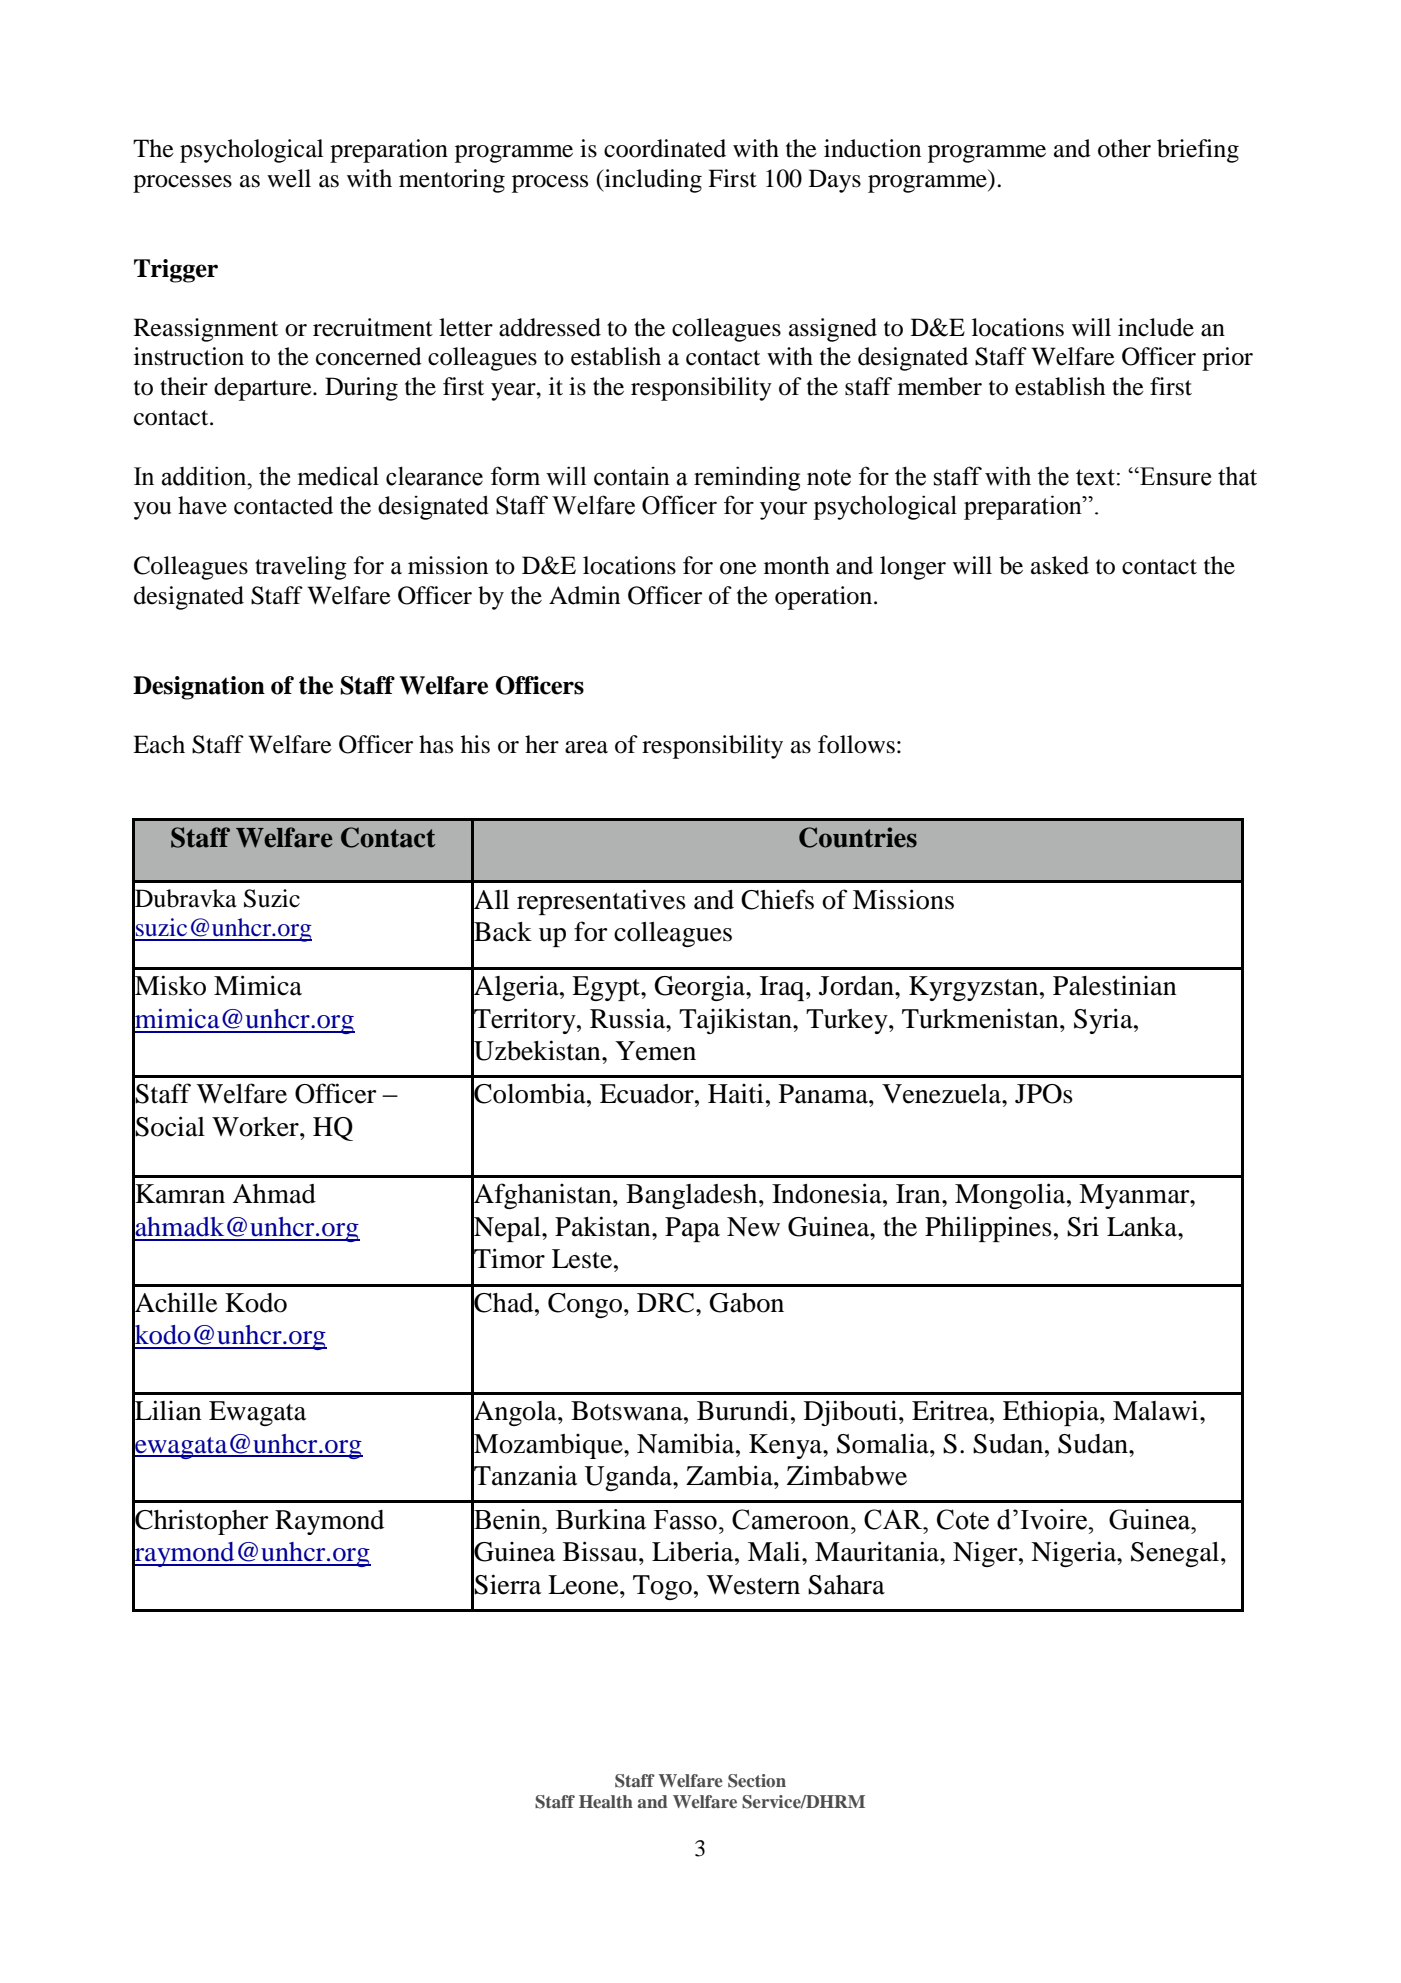  I want to click on Worker, so click(256, 1127).
